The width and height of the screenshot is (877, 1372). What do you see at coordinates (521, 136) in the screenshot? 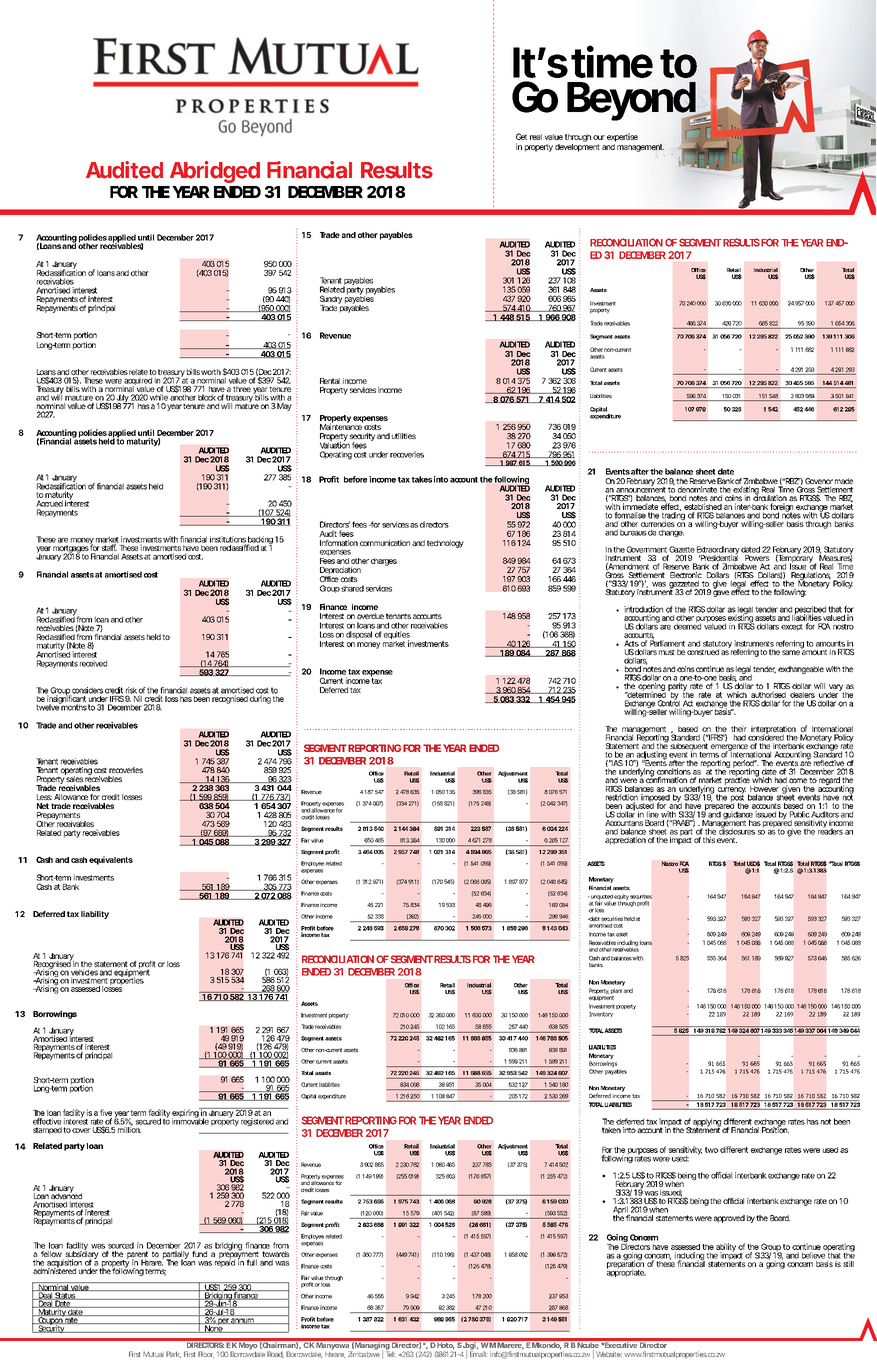
I see `Get` at bounding box center [521, 136].
